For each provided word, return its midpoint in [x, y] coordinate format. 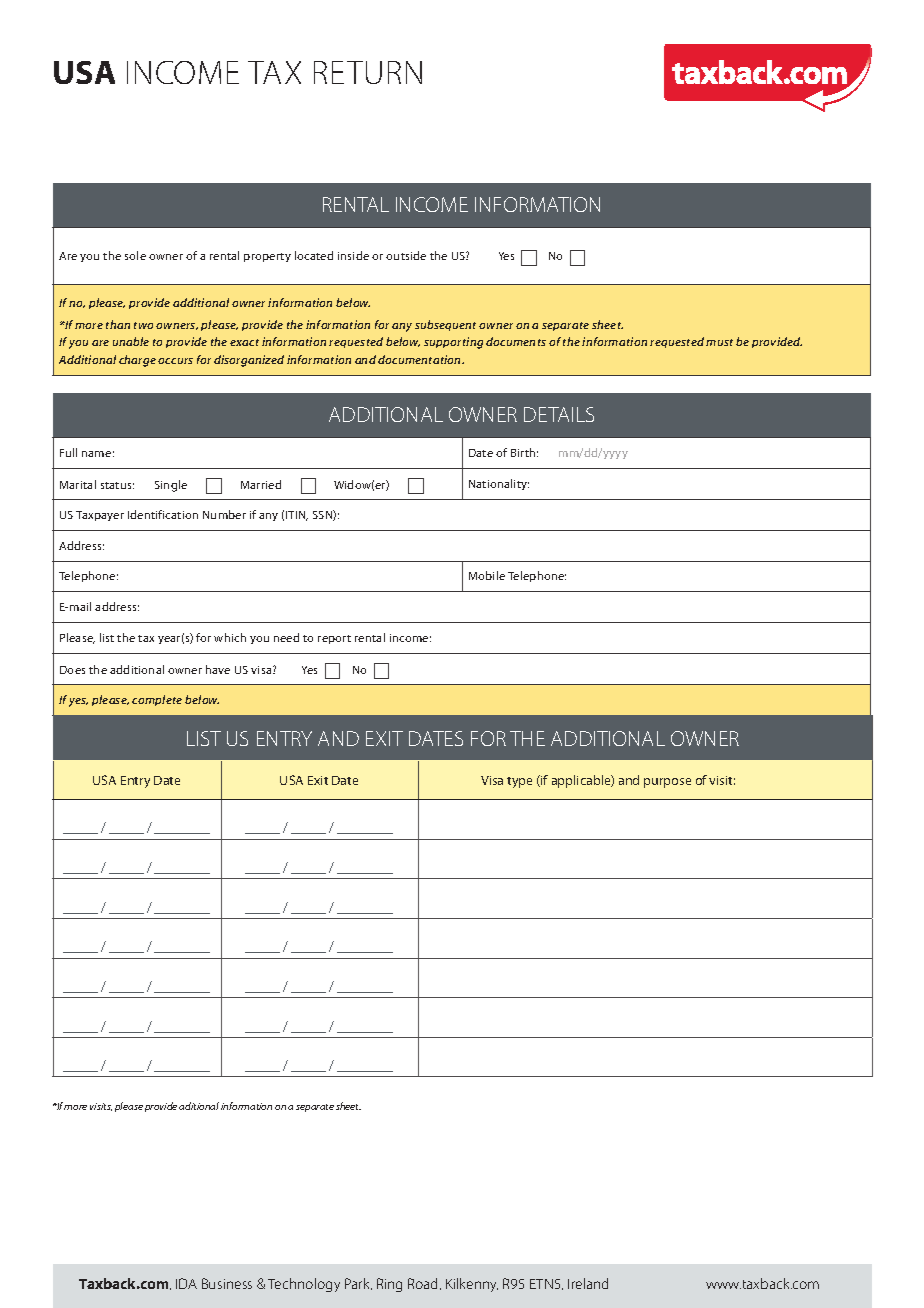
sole [135, 255]
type [519, 782]
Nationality [499, 484]
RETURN [368, 72]
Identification [163, 514]
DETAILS [559, 414]
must [719, 342]
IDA [186, 1283]
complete [157, 700]
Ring [389, 1285]
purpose [667, 783]
